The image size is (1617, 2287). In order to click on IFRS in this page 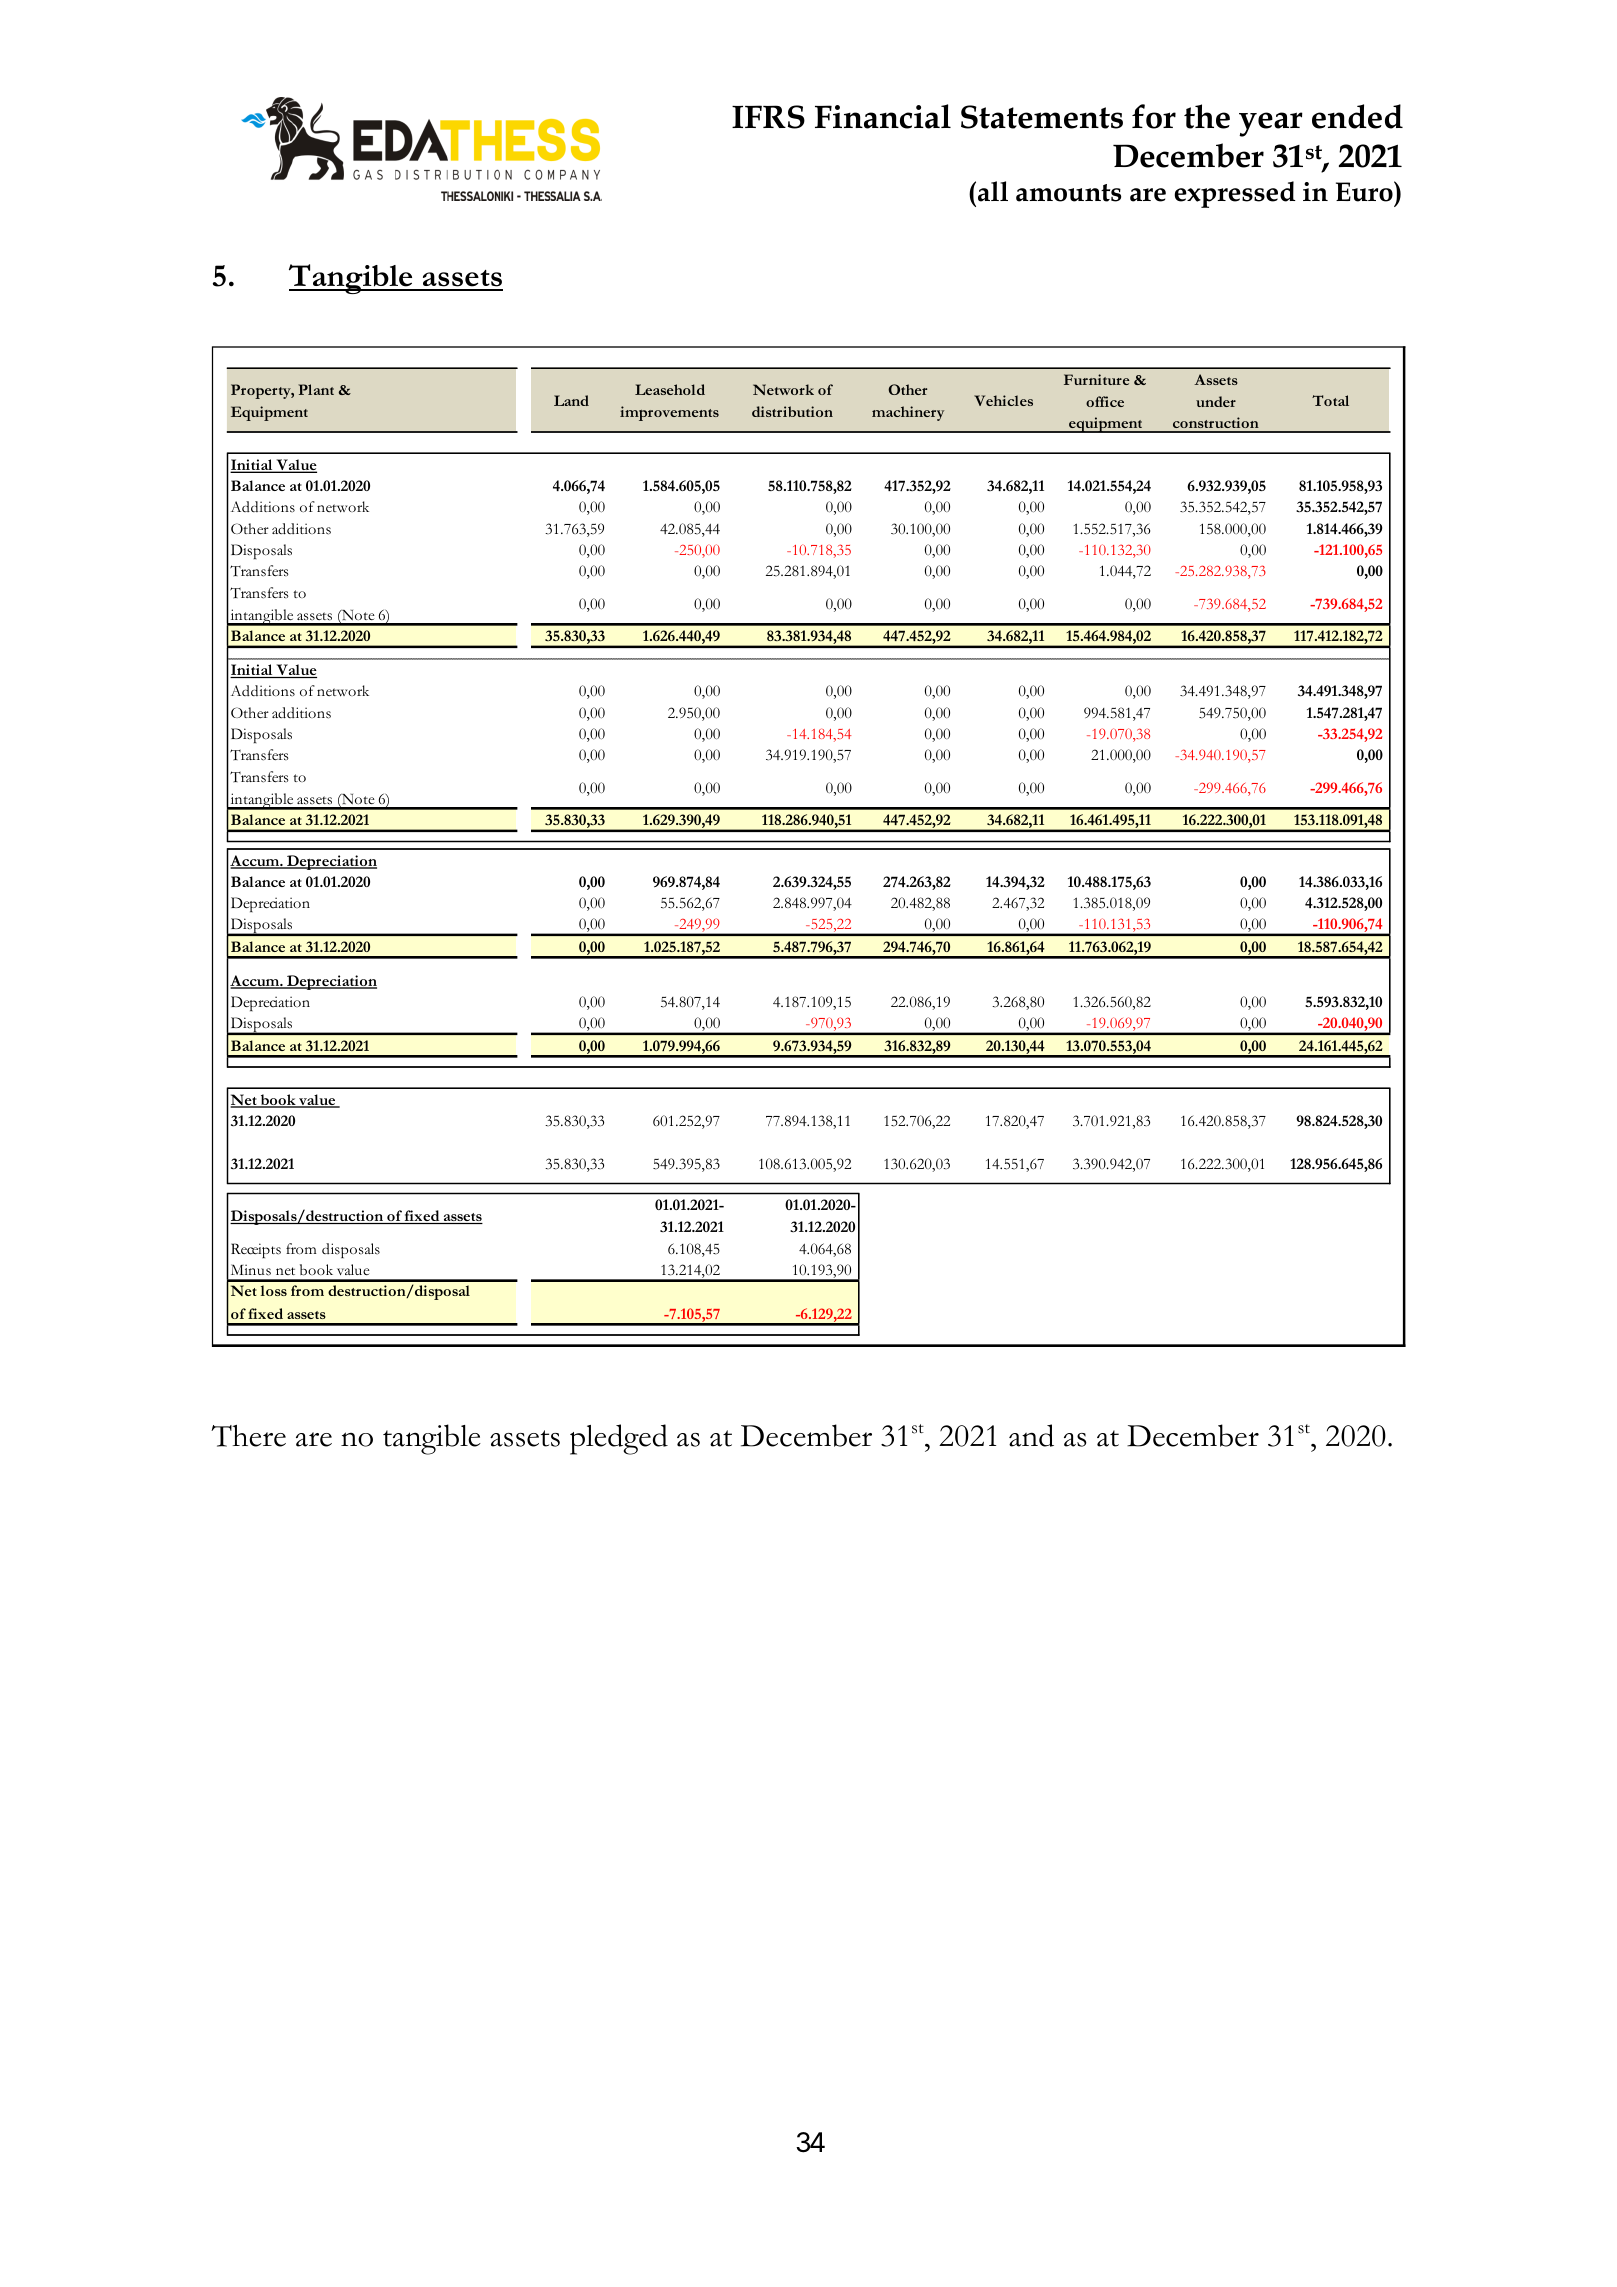, I will do `click(768, 117)`.
